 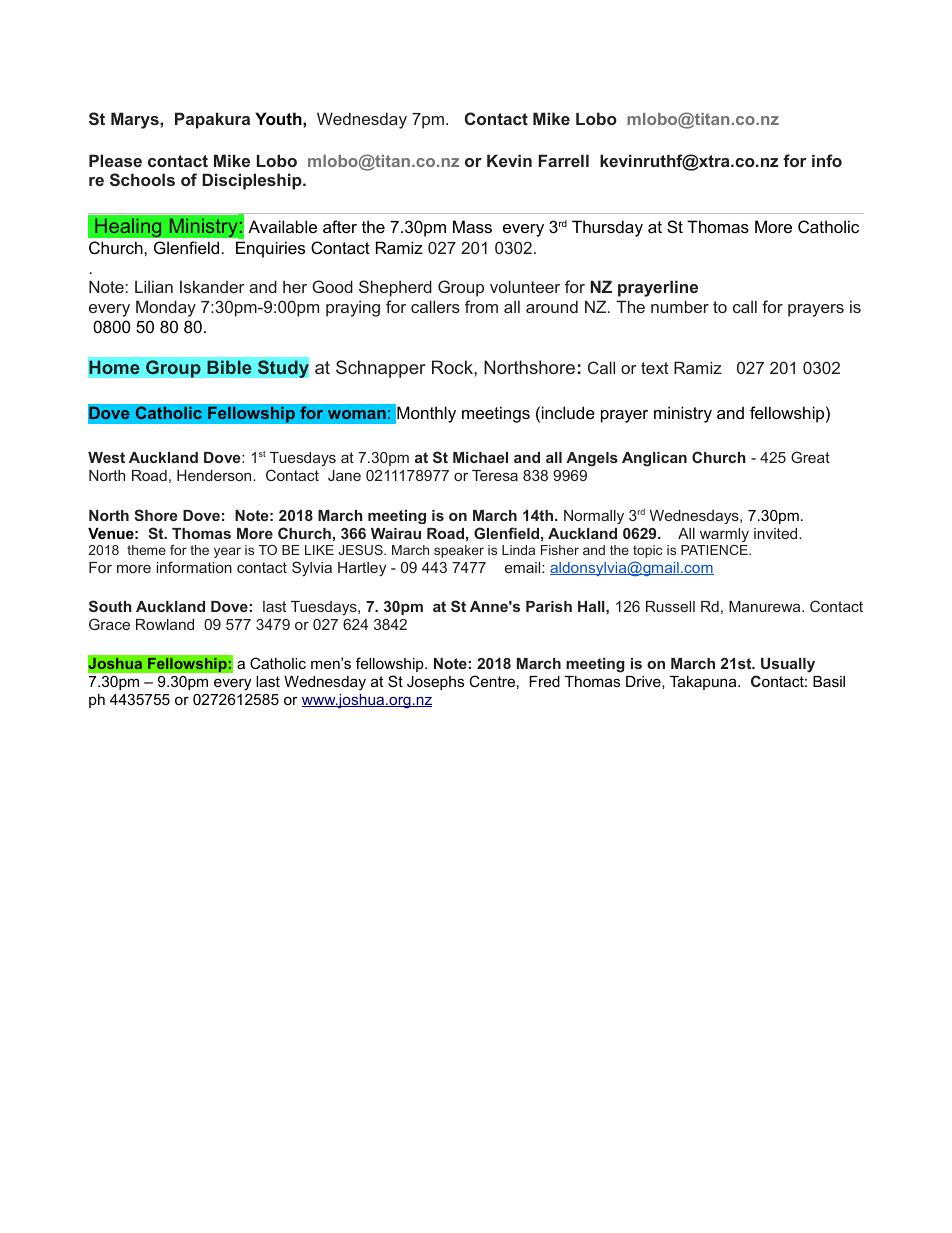 What do you see at coordinates (544, 681) in the page?
I see `Fred` at bounding box center [544, 681].
